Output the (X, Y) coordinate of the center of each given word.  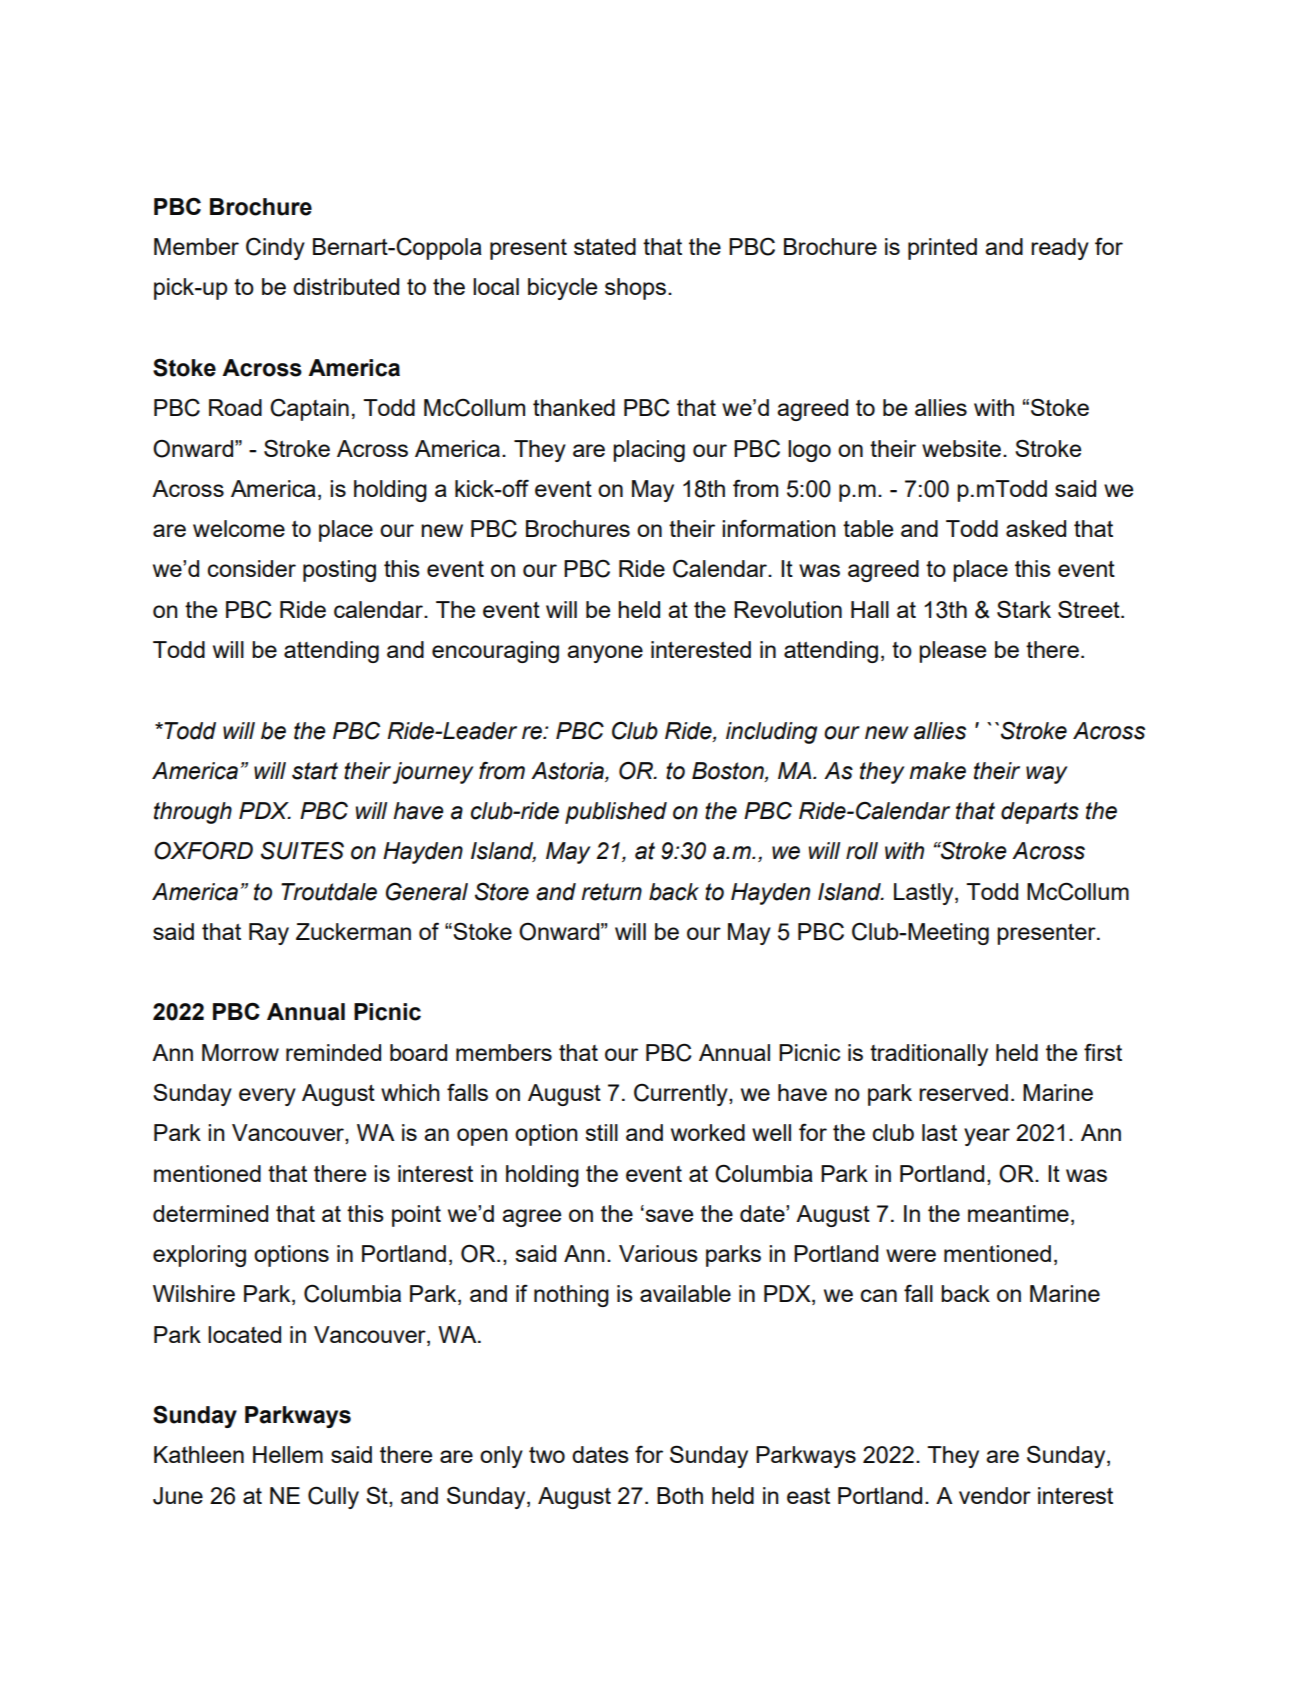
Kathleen (199, 1454)
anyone (605, 654)
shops (637, 289)
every (267, 1097)
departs (1040, 813)
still (601, 1132)
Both (680, 1495)
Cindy (275, 248)
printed (942, 249)
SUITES (302, 850)
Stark (1024, 609)
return (611, 892)
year (987, 1137)
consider (252, 568)
